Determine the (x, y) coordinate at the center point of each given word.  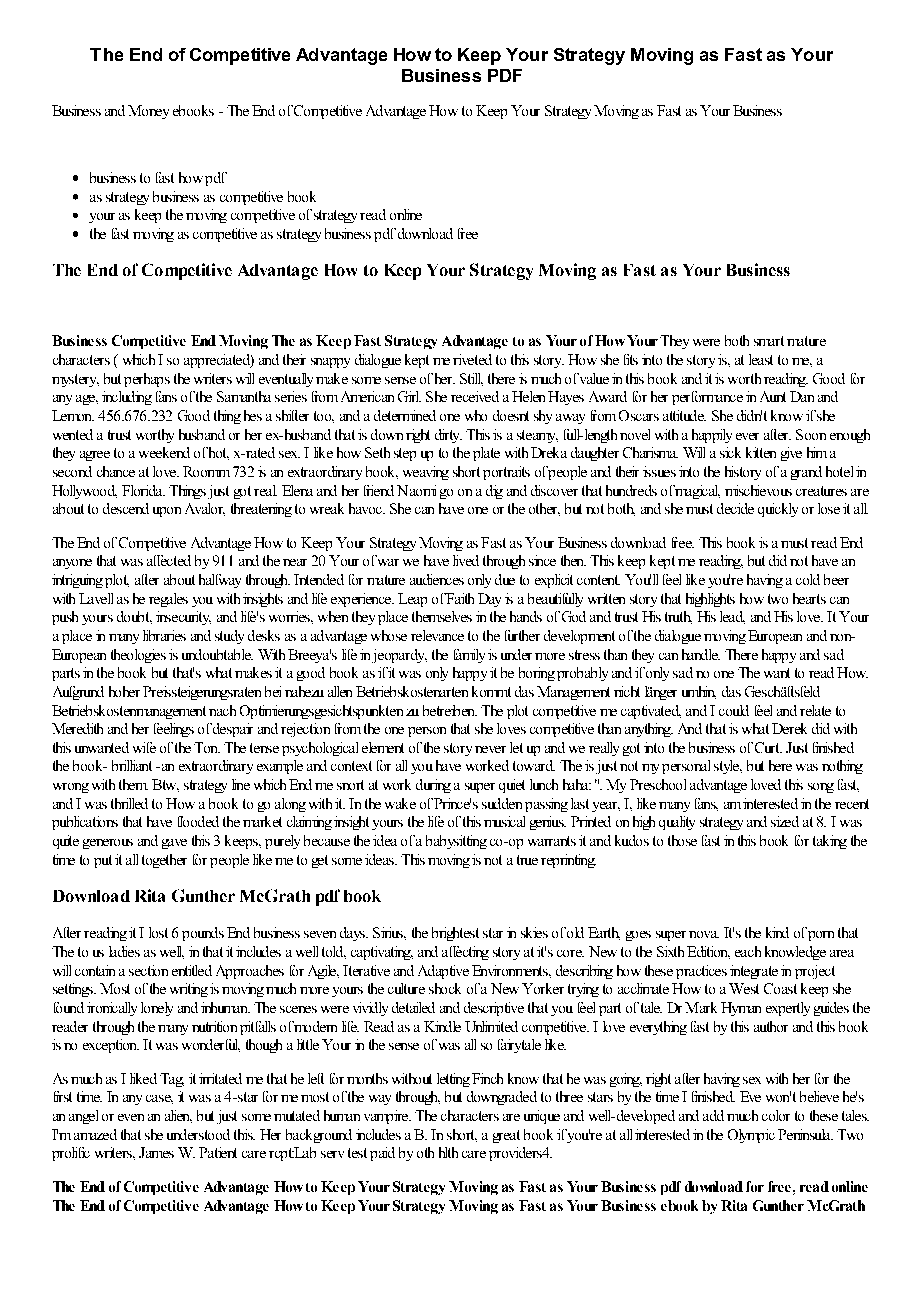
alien (178, 1116)
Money (148, 112)
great (506, 1136)
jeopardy (399, 656)
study (229, 637)
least (761, 359)
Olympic (751, 1136)
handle (701, 654)
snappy (330, 363)
